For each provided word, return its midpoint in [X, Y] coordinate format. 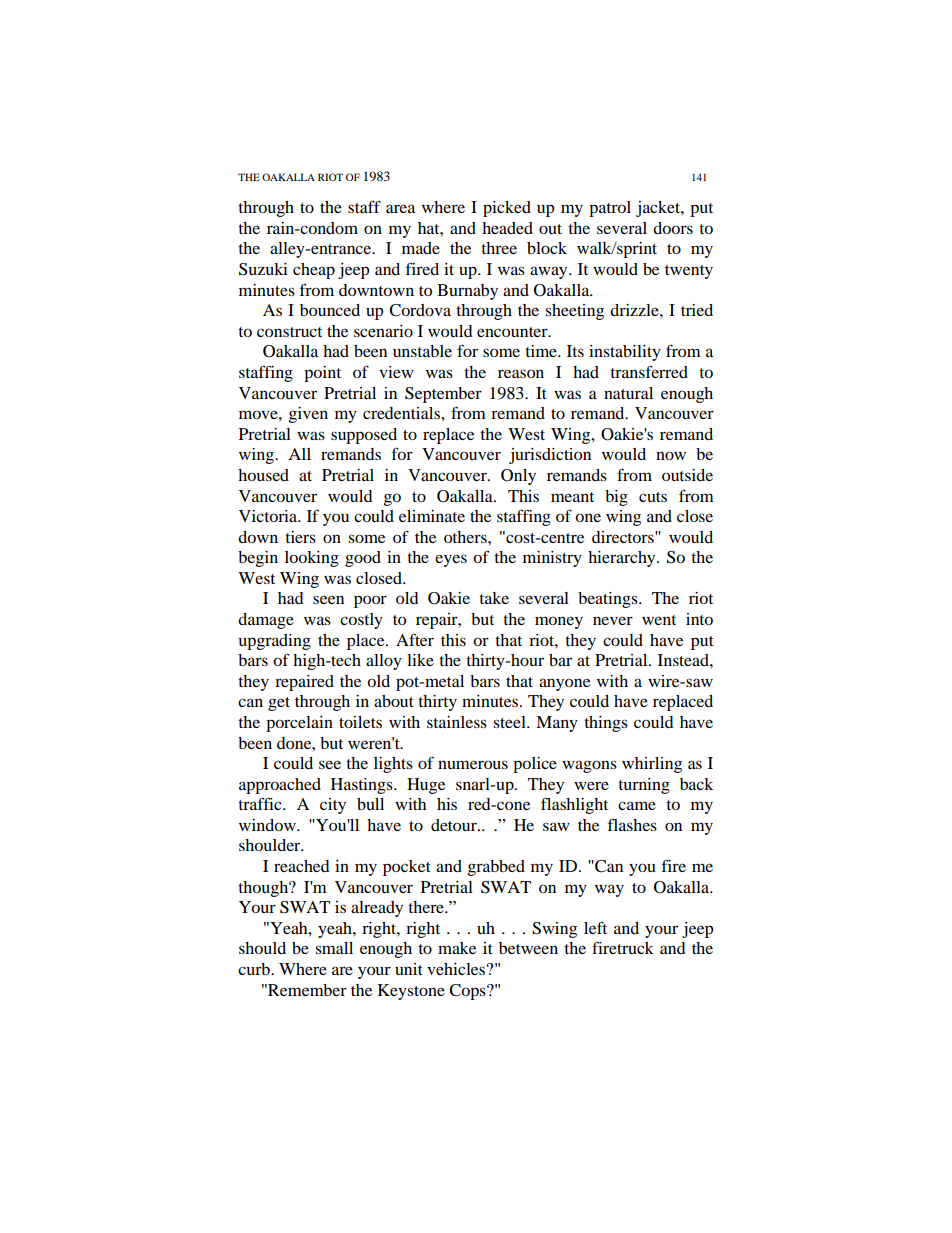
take [494, 598]
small [334, 948]
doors [673, 228]
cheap [314, 271]
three [499, 248]
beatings [609, 600]
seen [328, 599]
